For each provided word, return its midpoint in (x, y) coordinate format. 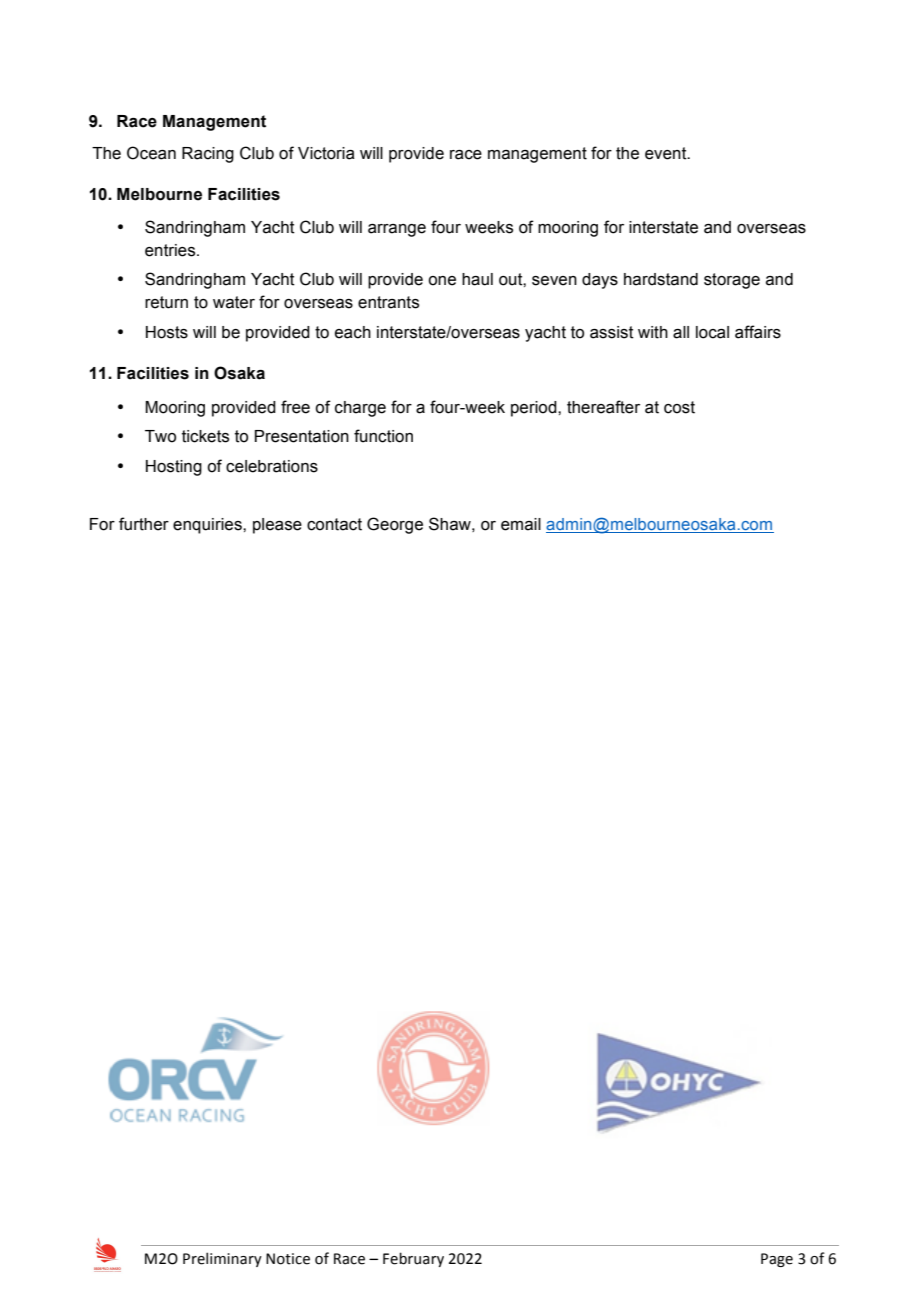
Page (777, 1260)
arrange (397, 230)
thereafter (603, 407)
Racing (208, 155)
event (667, 153)
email (521, 524)
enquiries (208, 526)
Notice (288, 1259)
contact (334, 524)
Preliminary (222, 1259)
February (413, 1259)
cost (679, 407)
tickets (205, 436)
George (395, 525)
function (383, 436)
